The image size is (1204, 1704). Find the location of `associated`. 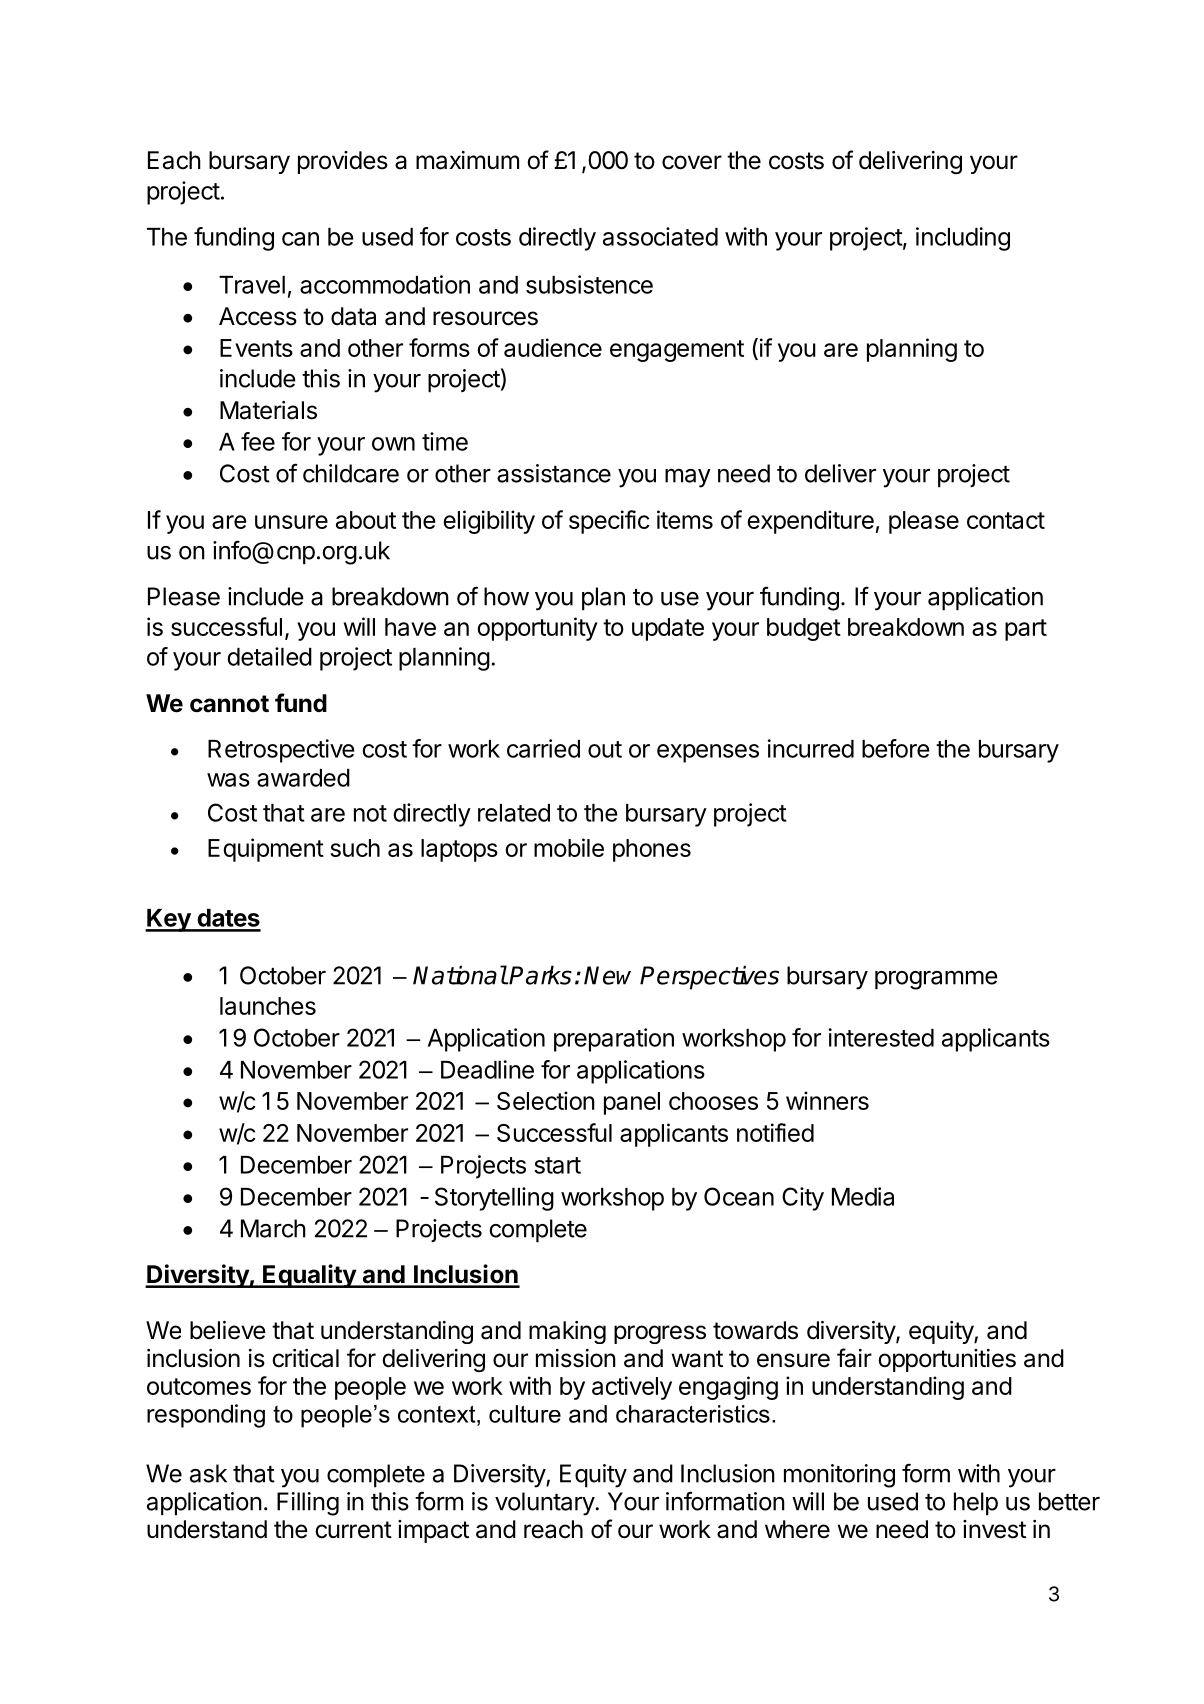

associated is located at coordinates (660, 236).
